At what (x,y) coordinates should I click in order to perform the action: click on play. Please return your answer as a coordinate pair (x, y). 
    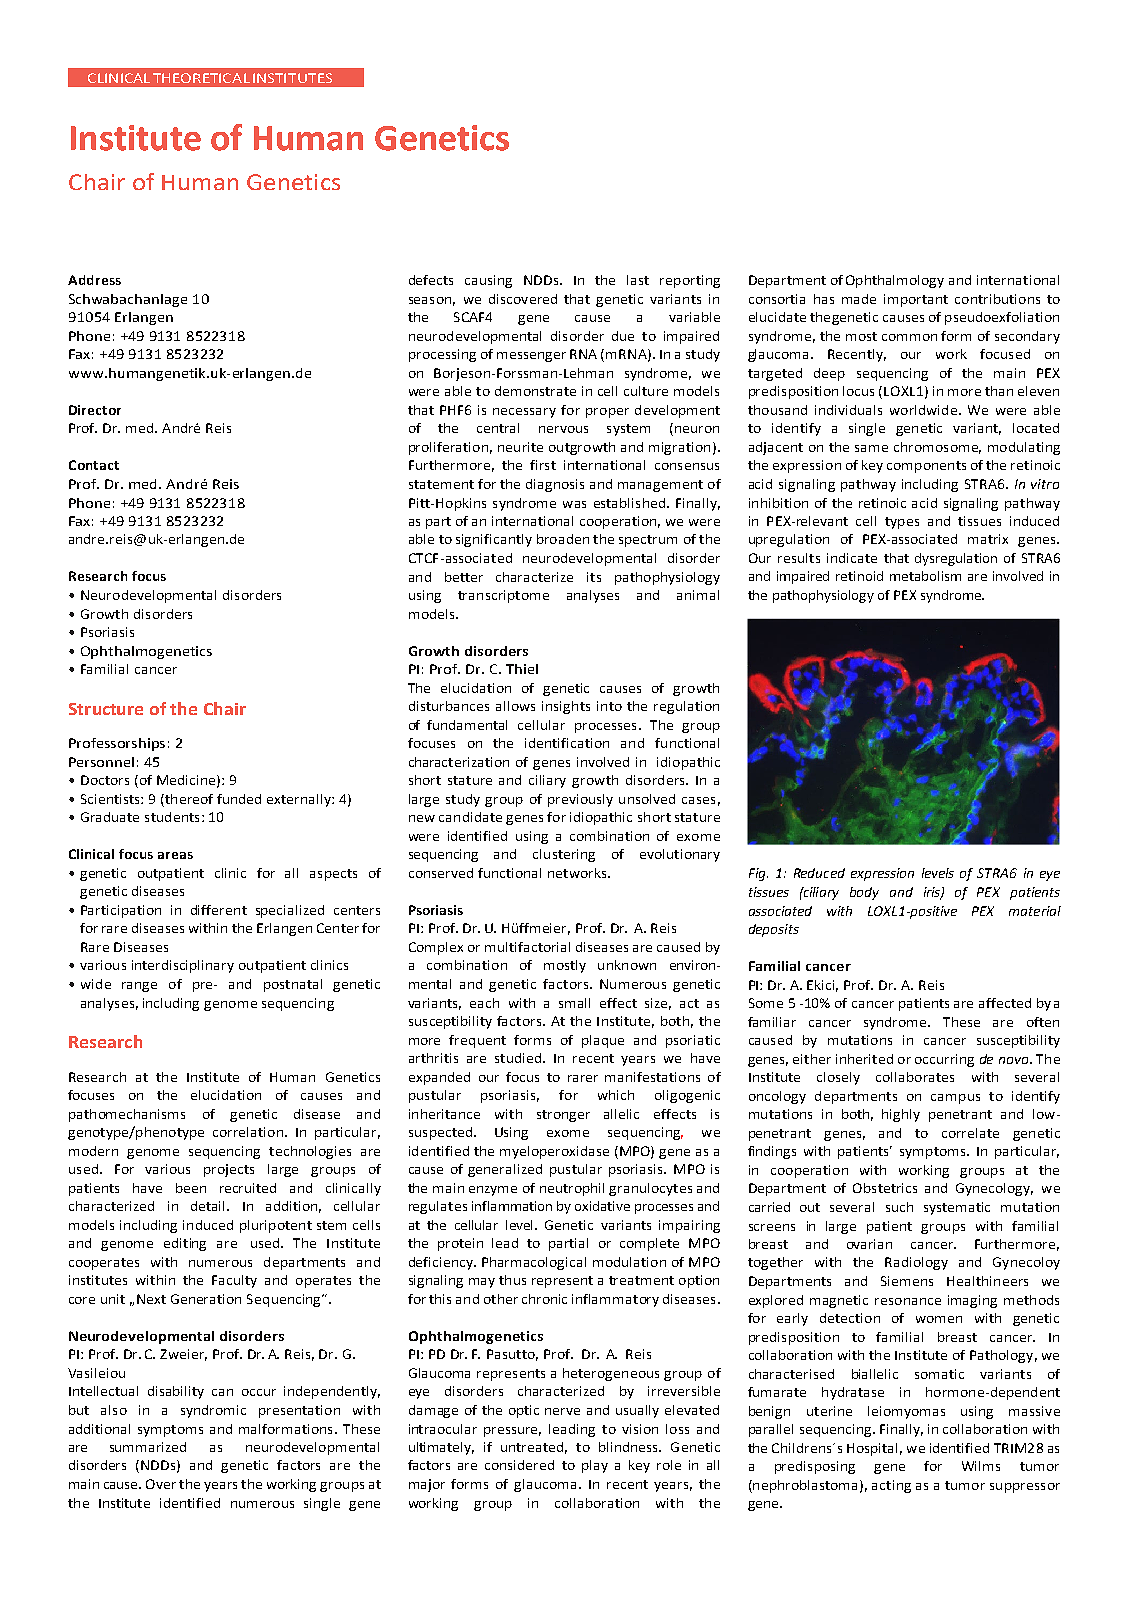
    Looking at the image, I should click on (595, 1466).
